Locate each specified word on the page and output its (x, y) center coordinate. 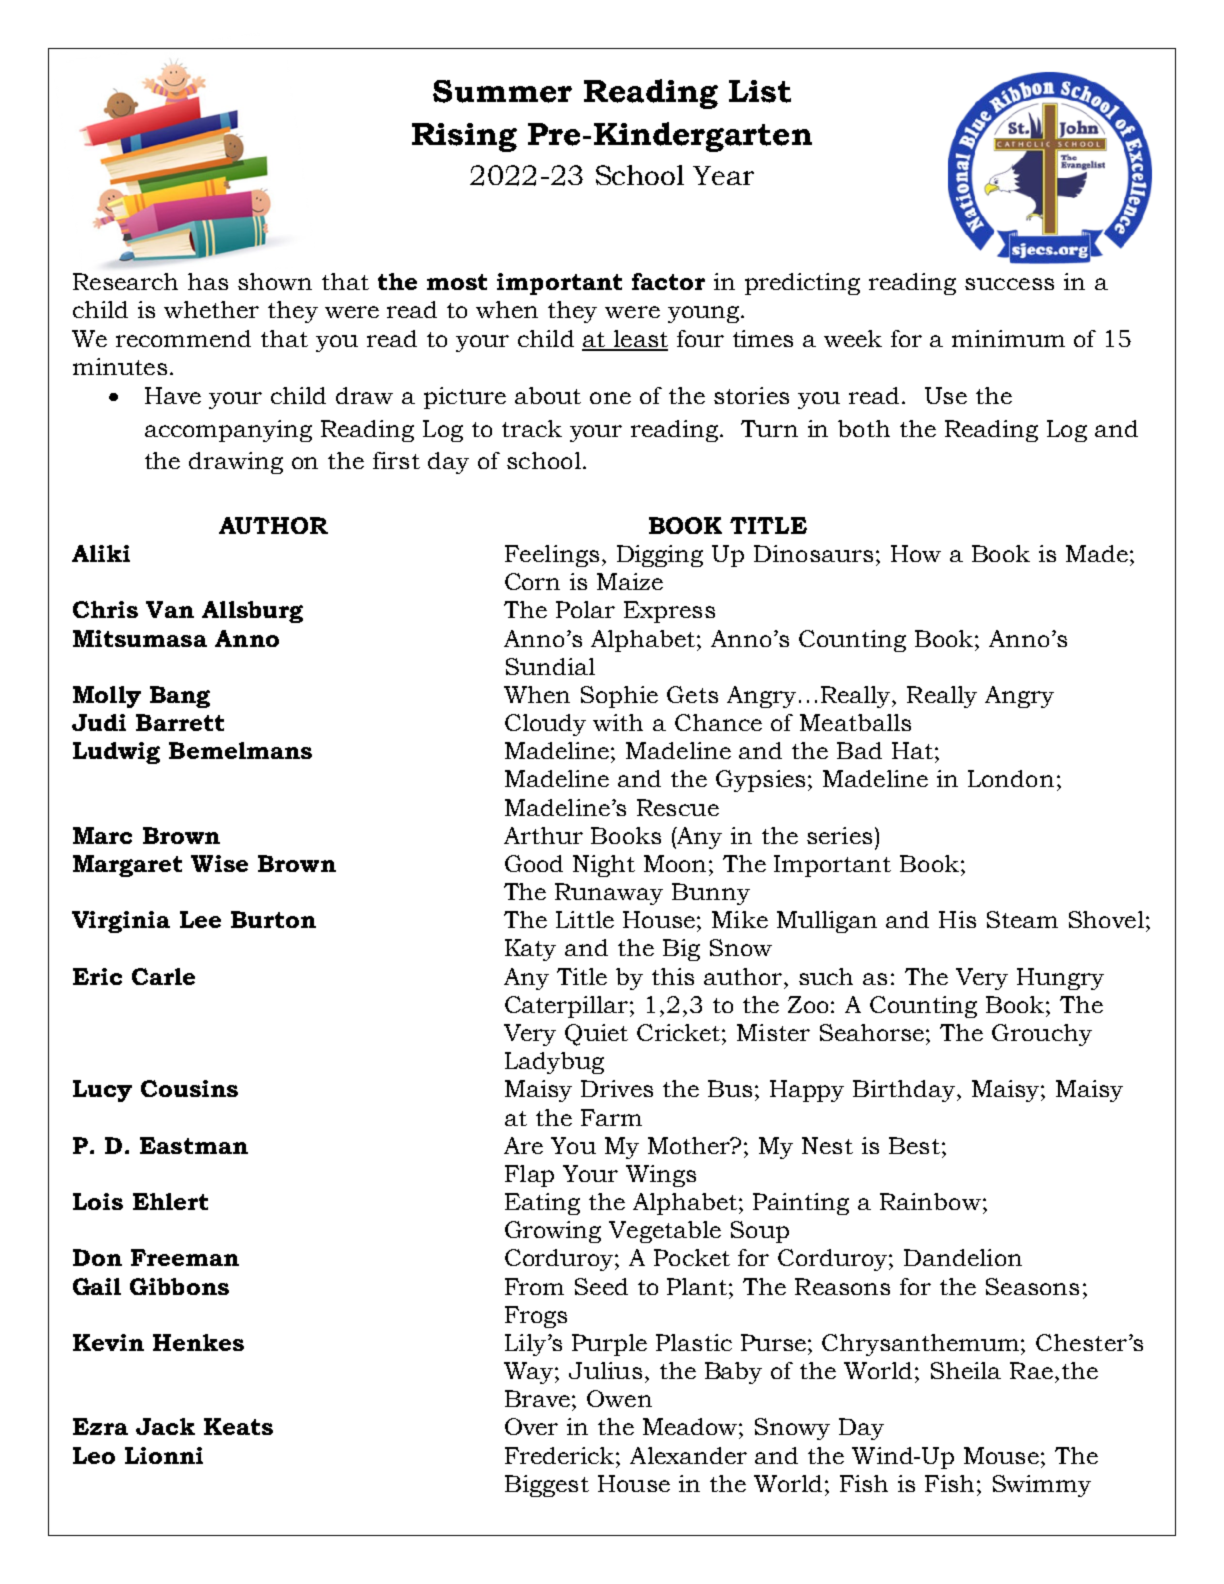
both (864, 428)
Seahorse (873, 1032)
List (760, 91)
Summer (502, 91)
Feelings (552, 556)
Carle (163, 976)
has (208, 281)
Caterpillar (568, 1007)
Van (170, 609)
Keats (238, 1426)
